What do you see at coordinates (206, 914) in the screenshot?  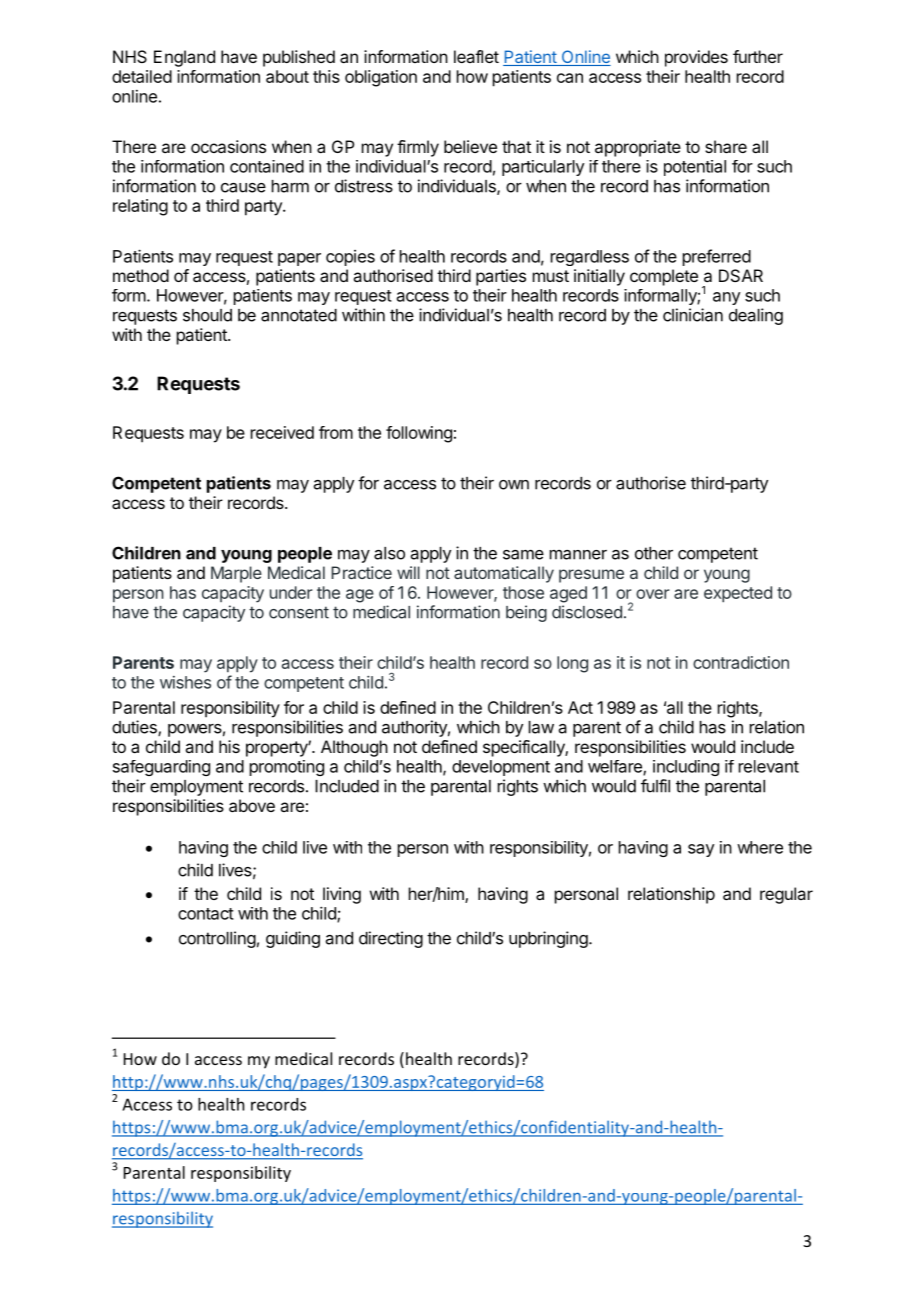 I see `contact` at bounding box center [206, 914].
